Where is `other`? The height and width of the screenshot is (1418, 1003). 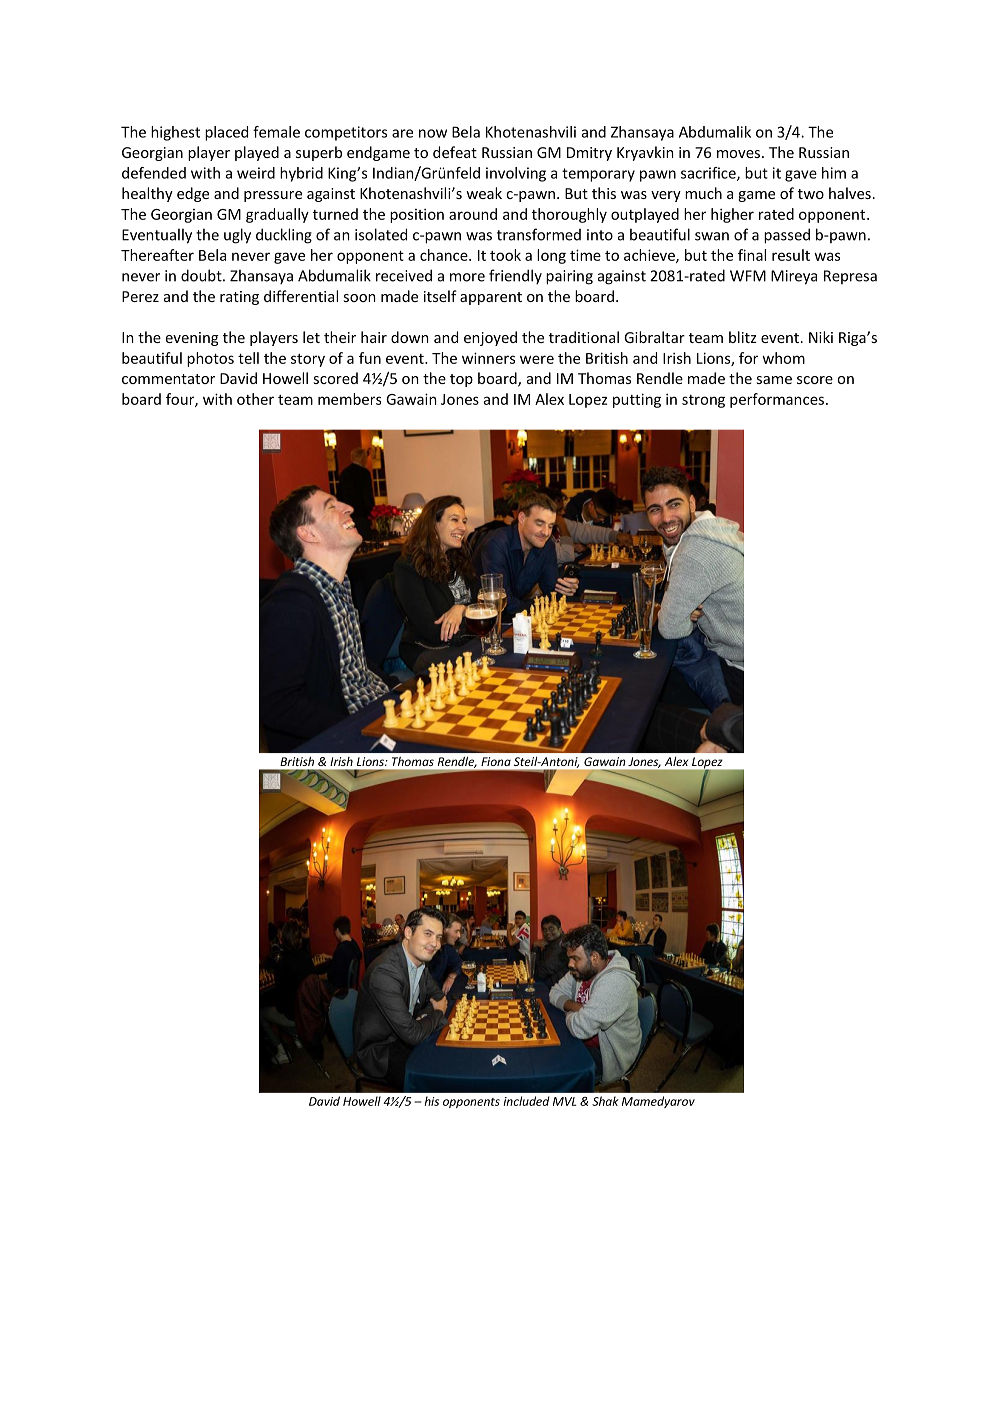
other is located at coordinates (255, 399).
